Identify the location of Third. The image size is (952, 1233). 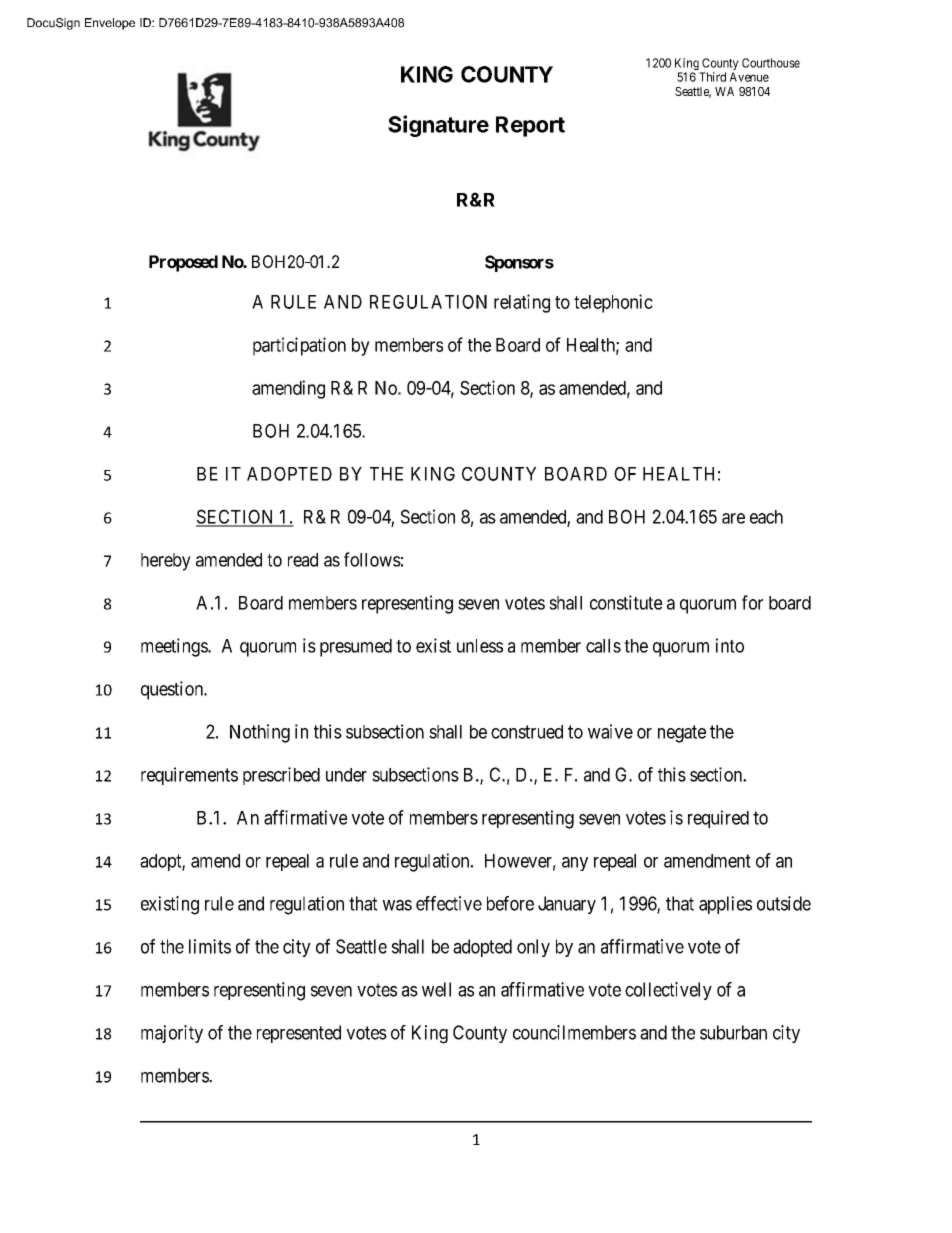
(712, 77).
